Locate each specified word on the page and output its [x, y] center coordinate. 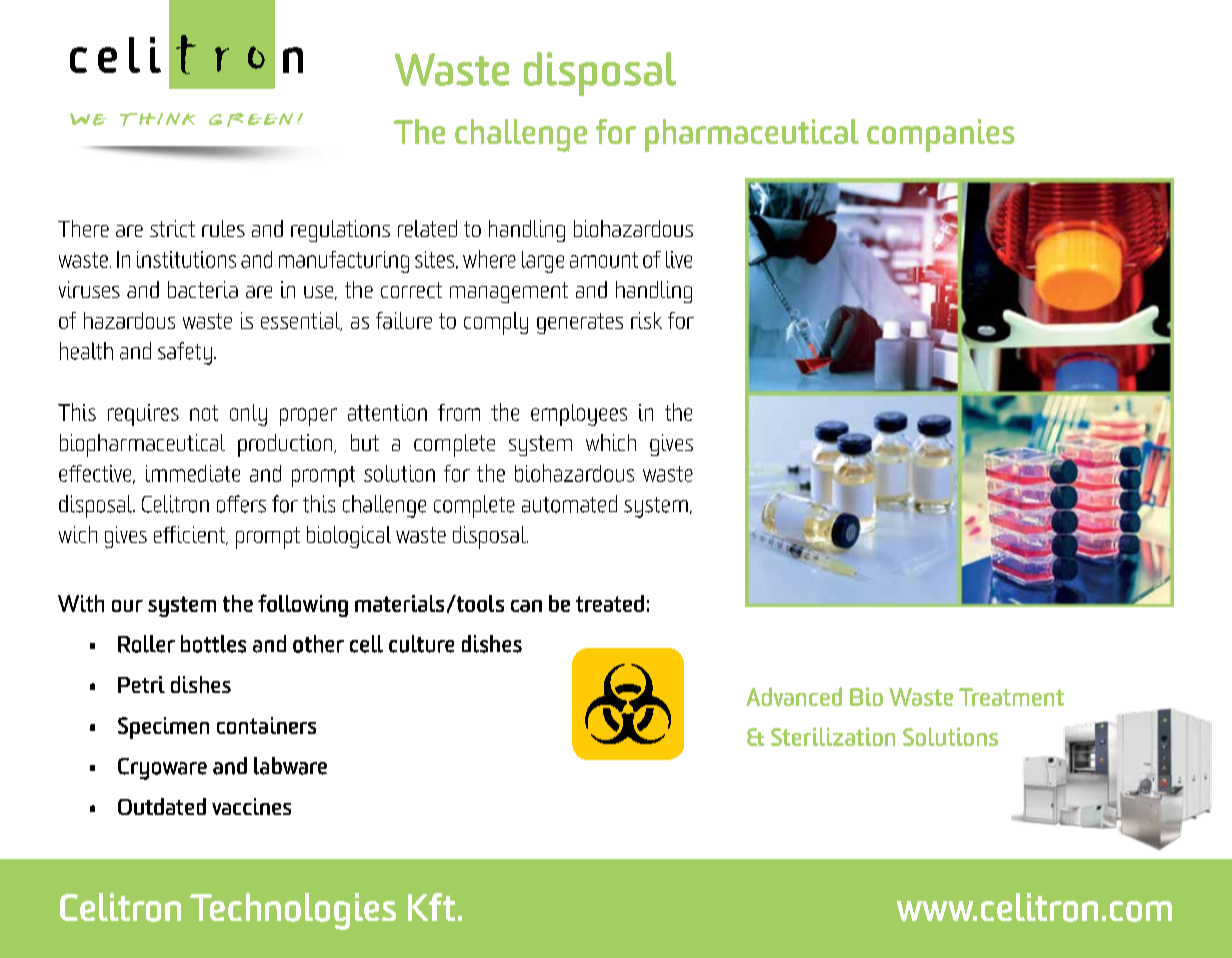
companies [941, 135]
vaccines [251, 806]
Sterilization [833, 736]
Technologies [293, 911]
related [427, 228]
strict [172, 228]
